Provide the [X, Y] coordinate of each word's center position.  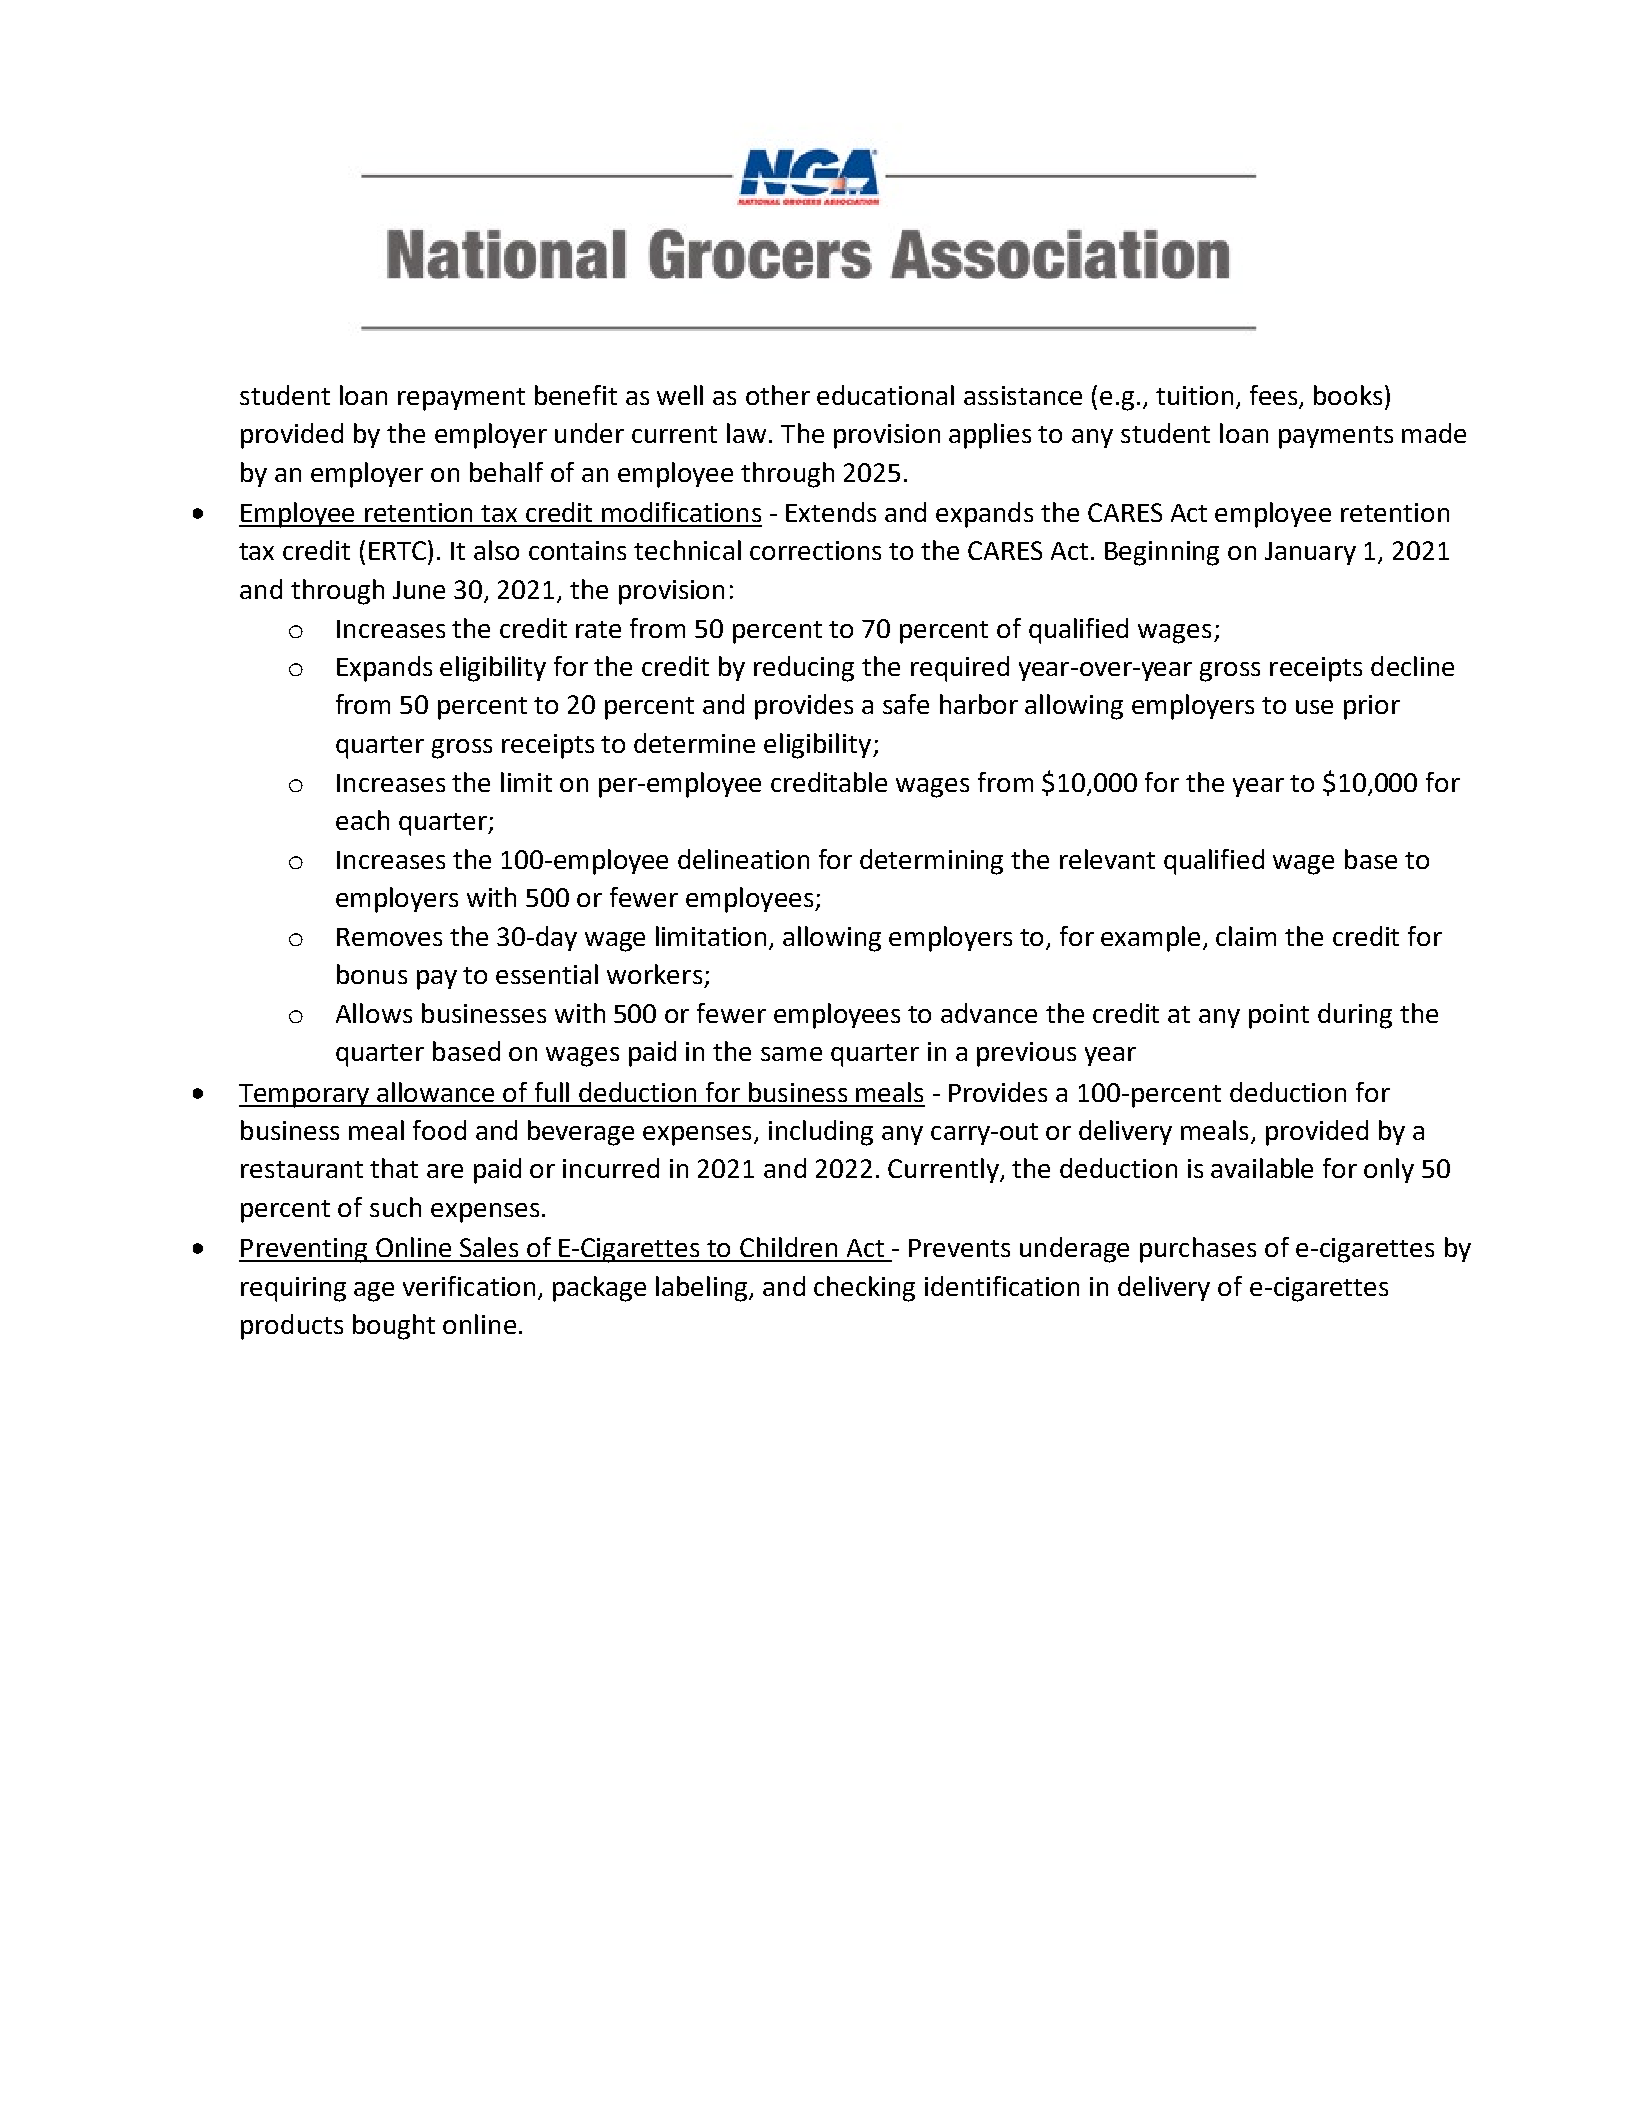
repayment [461, 399]
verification [469, 1286]
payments [1336, 437]
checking [864, 1289]
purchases [1198, 1250]
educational [885, 395]
